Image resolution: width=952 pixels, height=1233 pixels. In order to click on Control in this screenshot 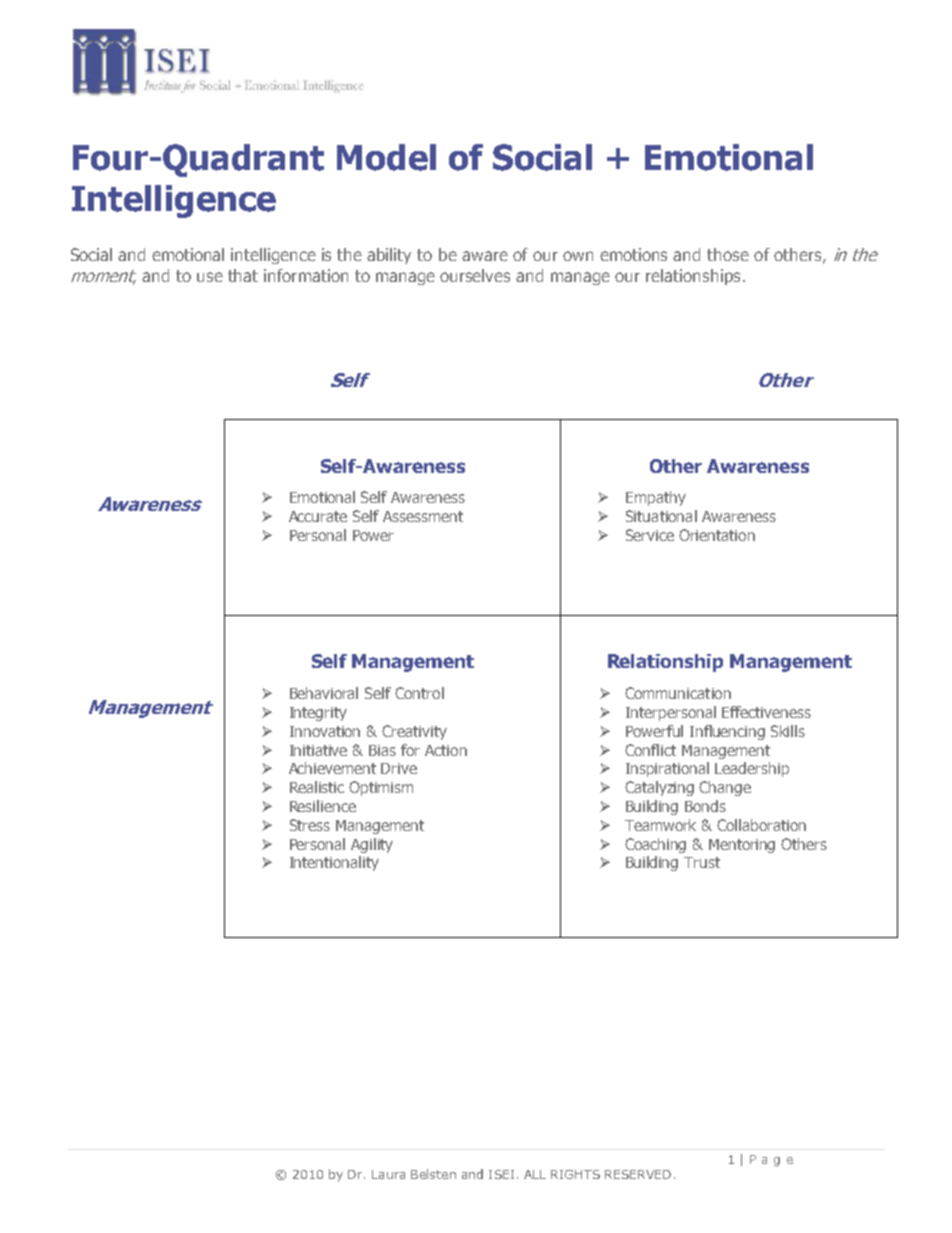, I will do `click(419, 693)`.
